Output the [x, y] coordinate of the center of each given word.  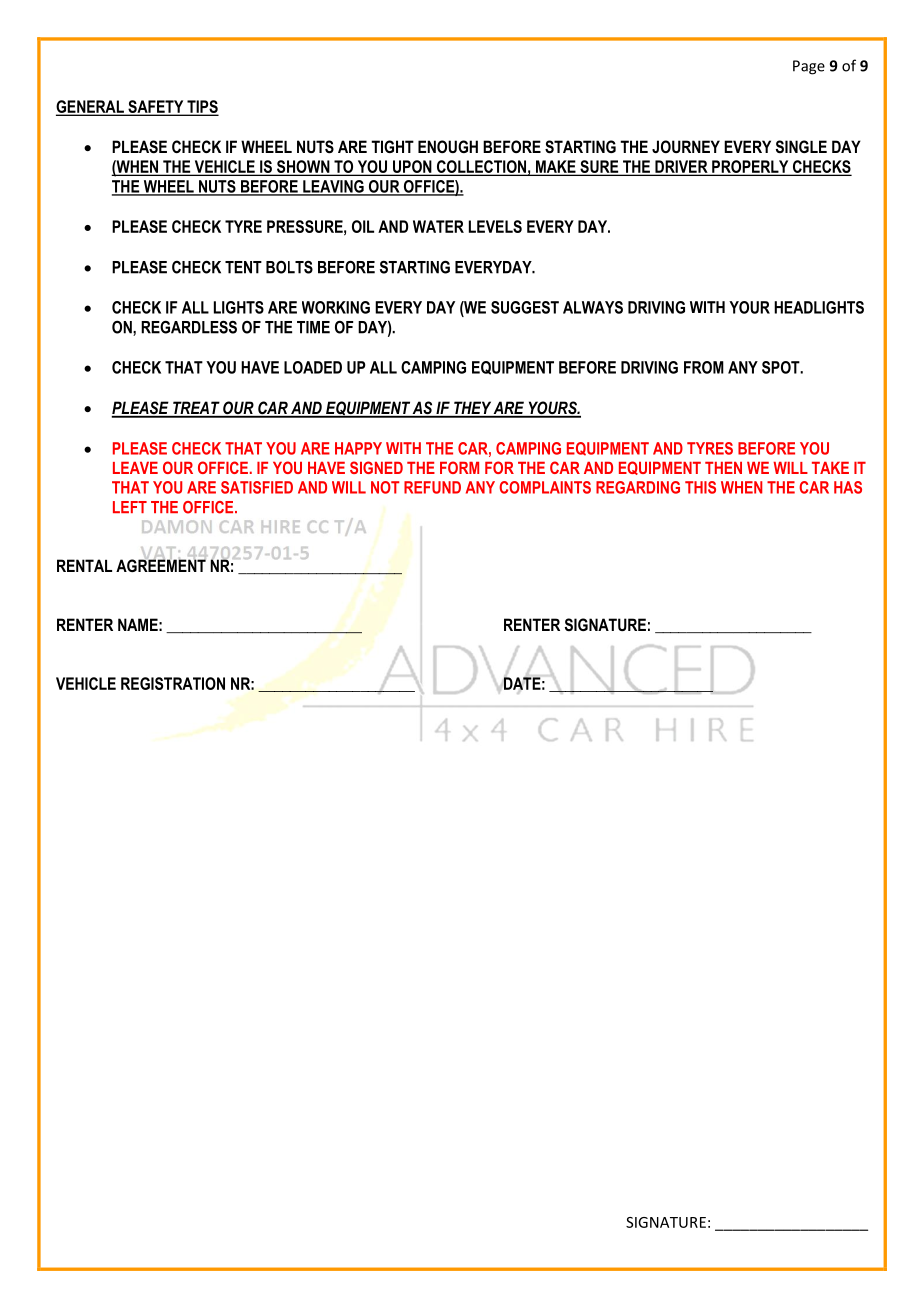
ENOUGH [448, 146]
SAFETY [156, 107]
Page [809, 67]
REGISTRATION [173, 683]
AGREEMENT [161, 564]
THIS [700, 487]
